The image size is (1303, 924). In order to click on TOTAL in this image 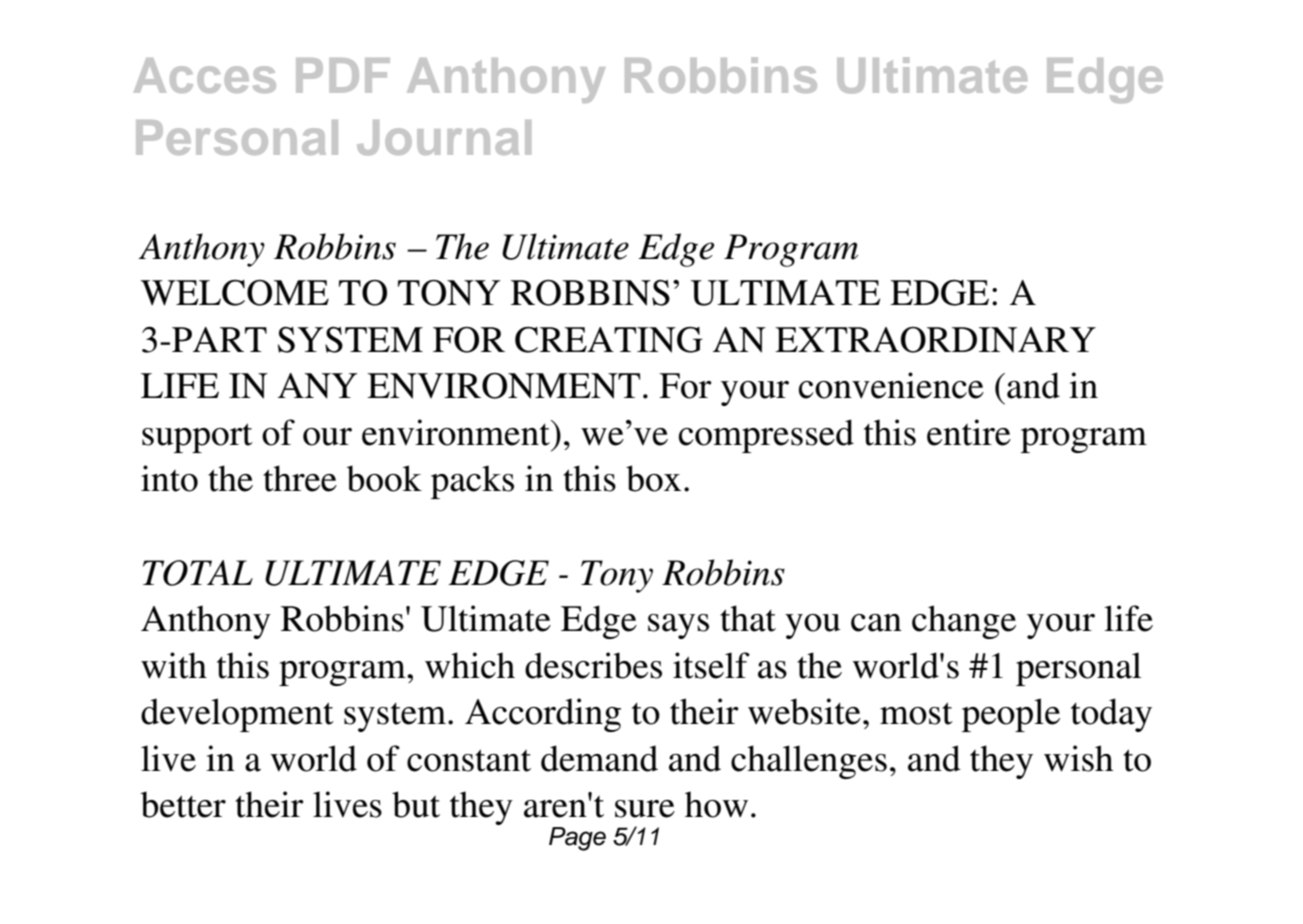, I will do `click(198, 573)`.
